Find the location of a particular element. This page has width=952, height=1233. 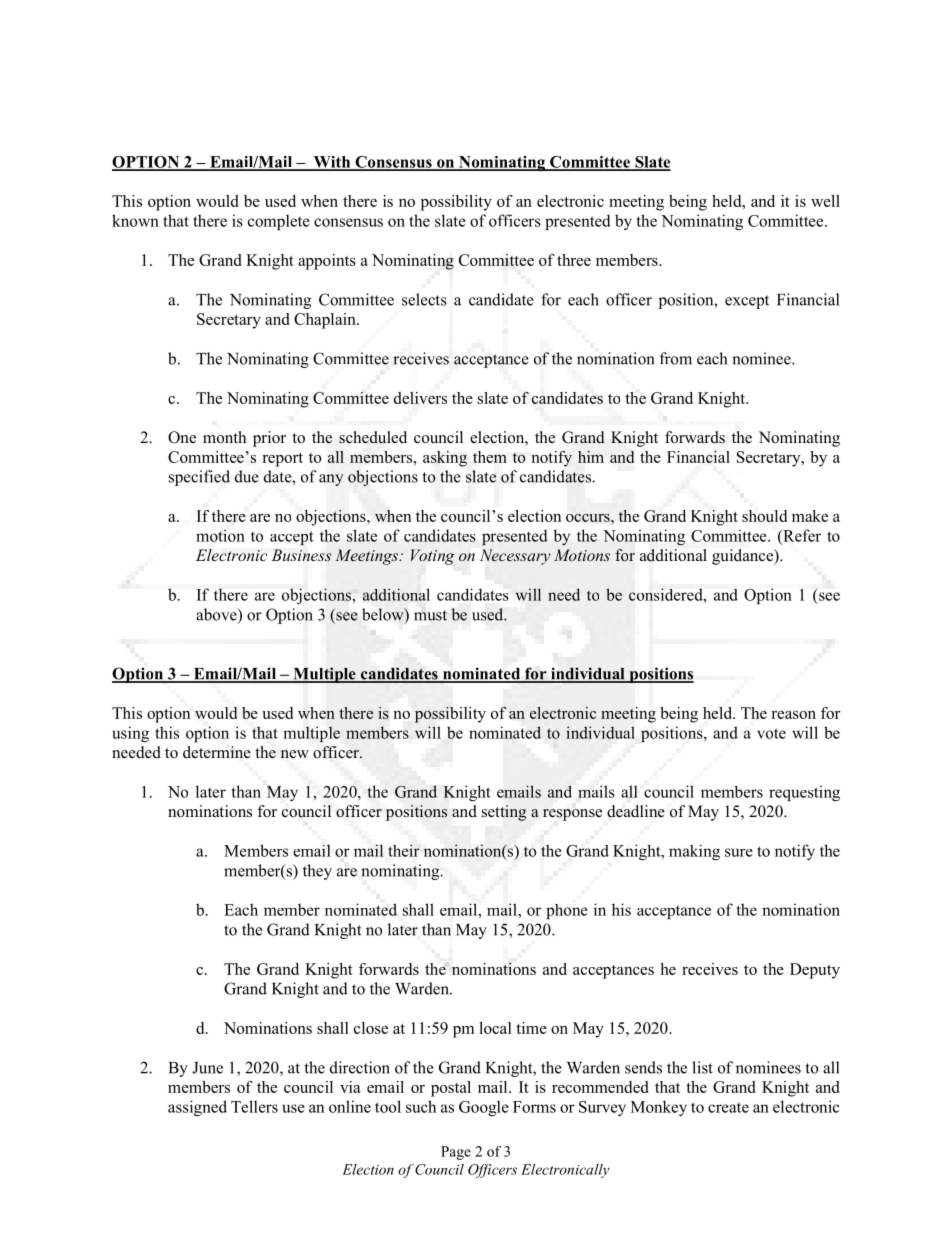

well is located at coordinates (825, 201).
